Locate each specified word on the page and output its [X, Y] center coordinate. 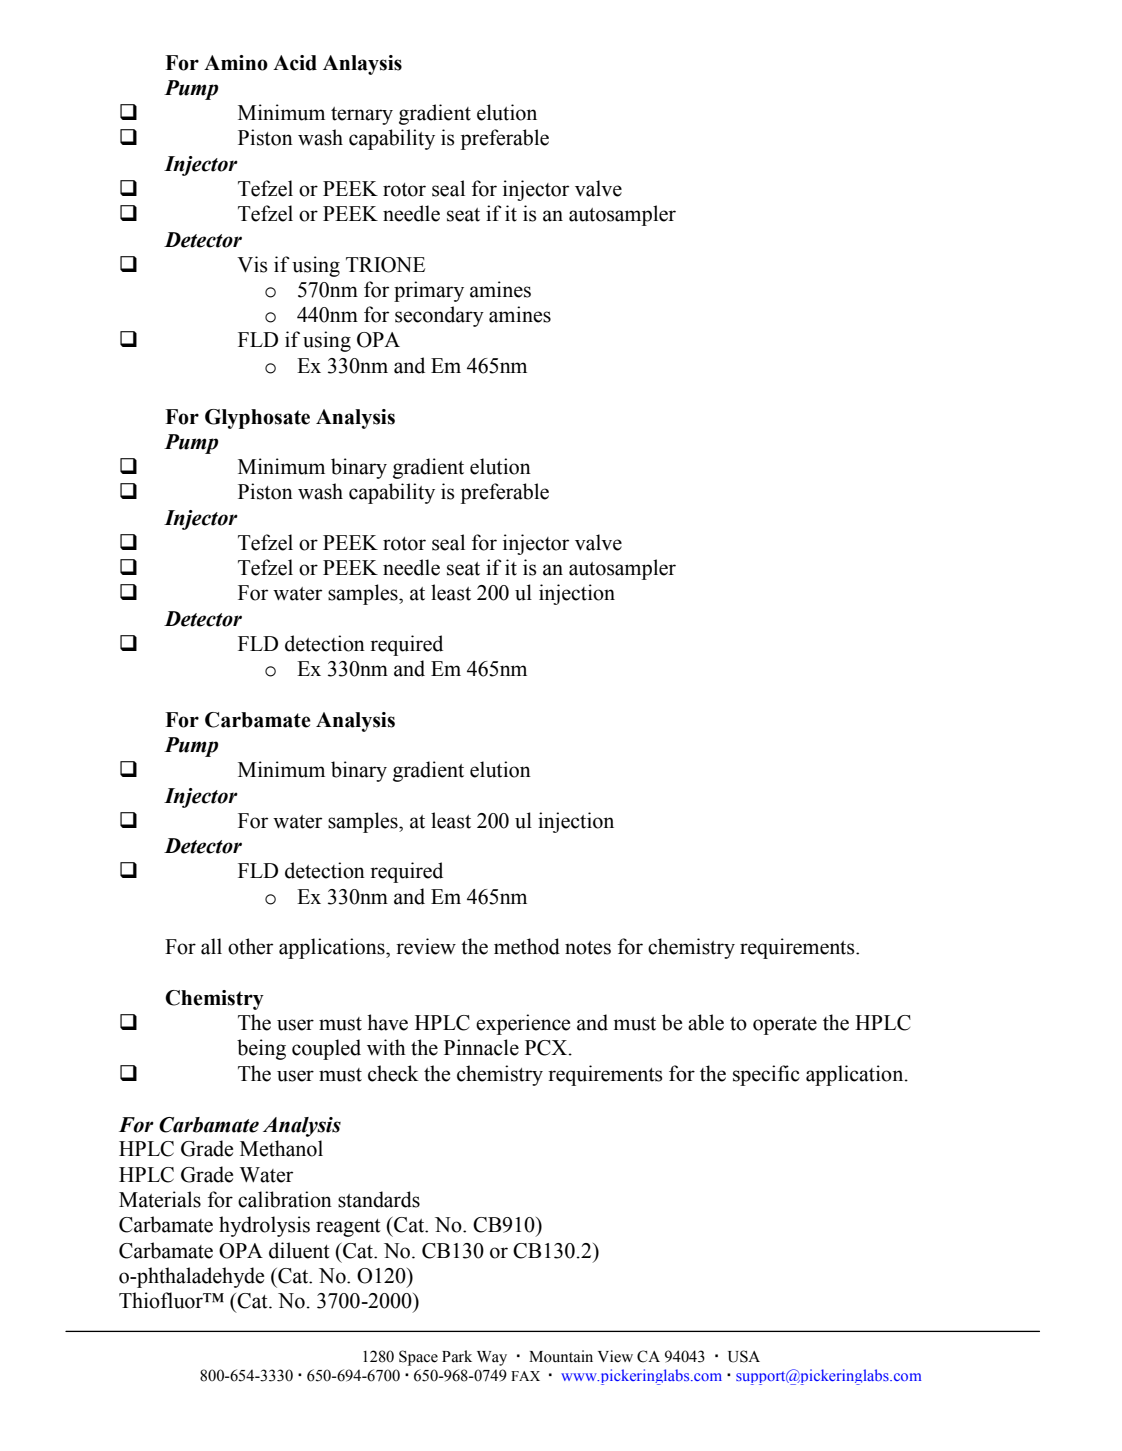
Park [457, 1356]
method [527, 946]
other [250, 946]
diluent [299, 1250]
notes [588, 948]
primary [429, 291]
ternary [362, 116]
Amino [236, 63]
